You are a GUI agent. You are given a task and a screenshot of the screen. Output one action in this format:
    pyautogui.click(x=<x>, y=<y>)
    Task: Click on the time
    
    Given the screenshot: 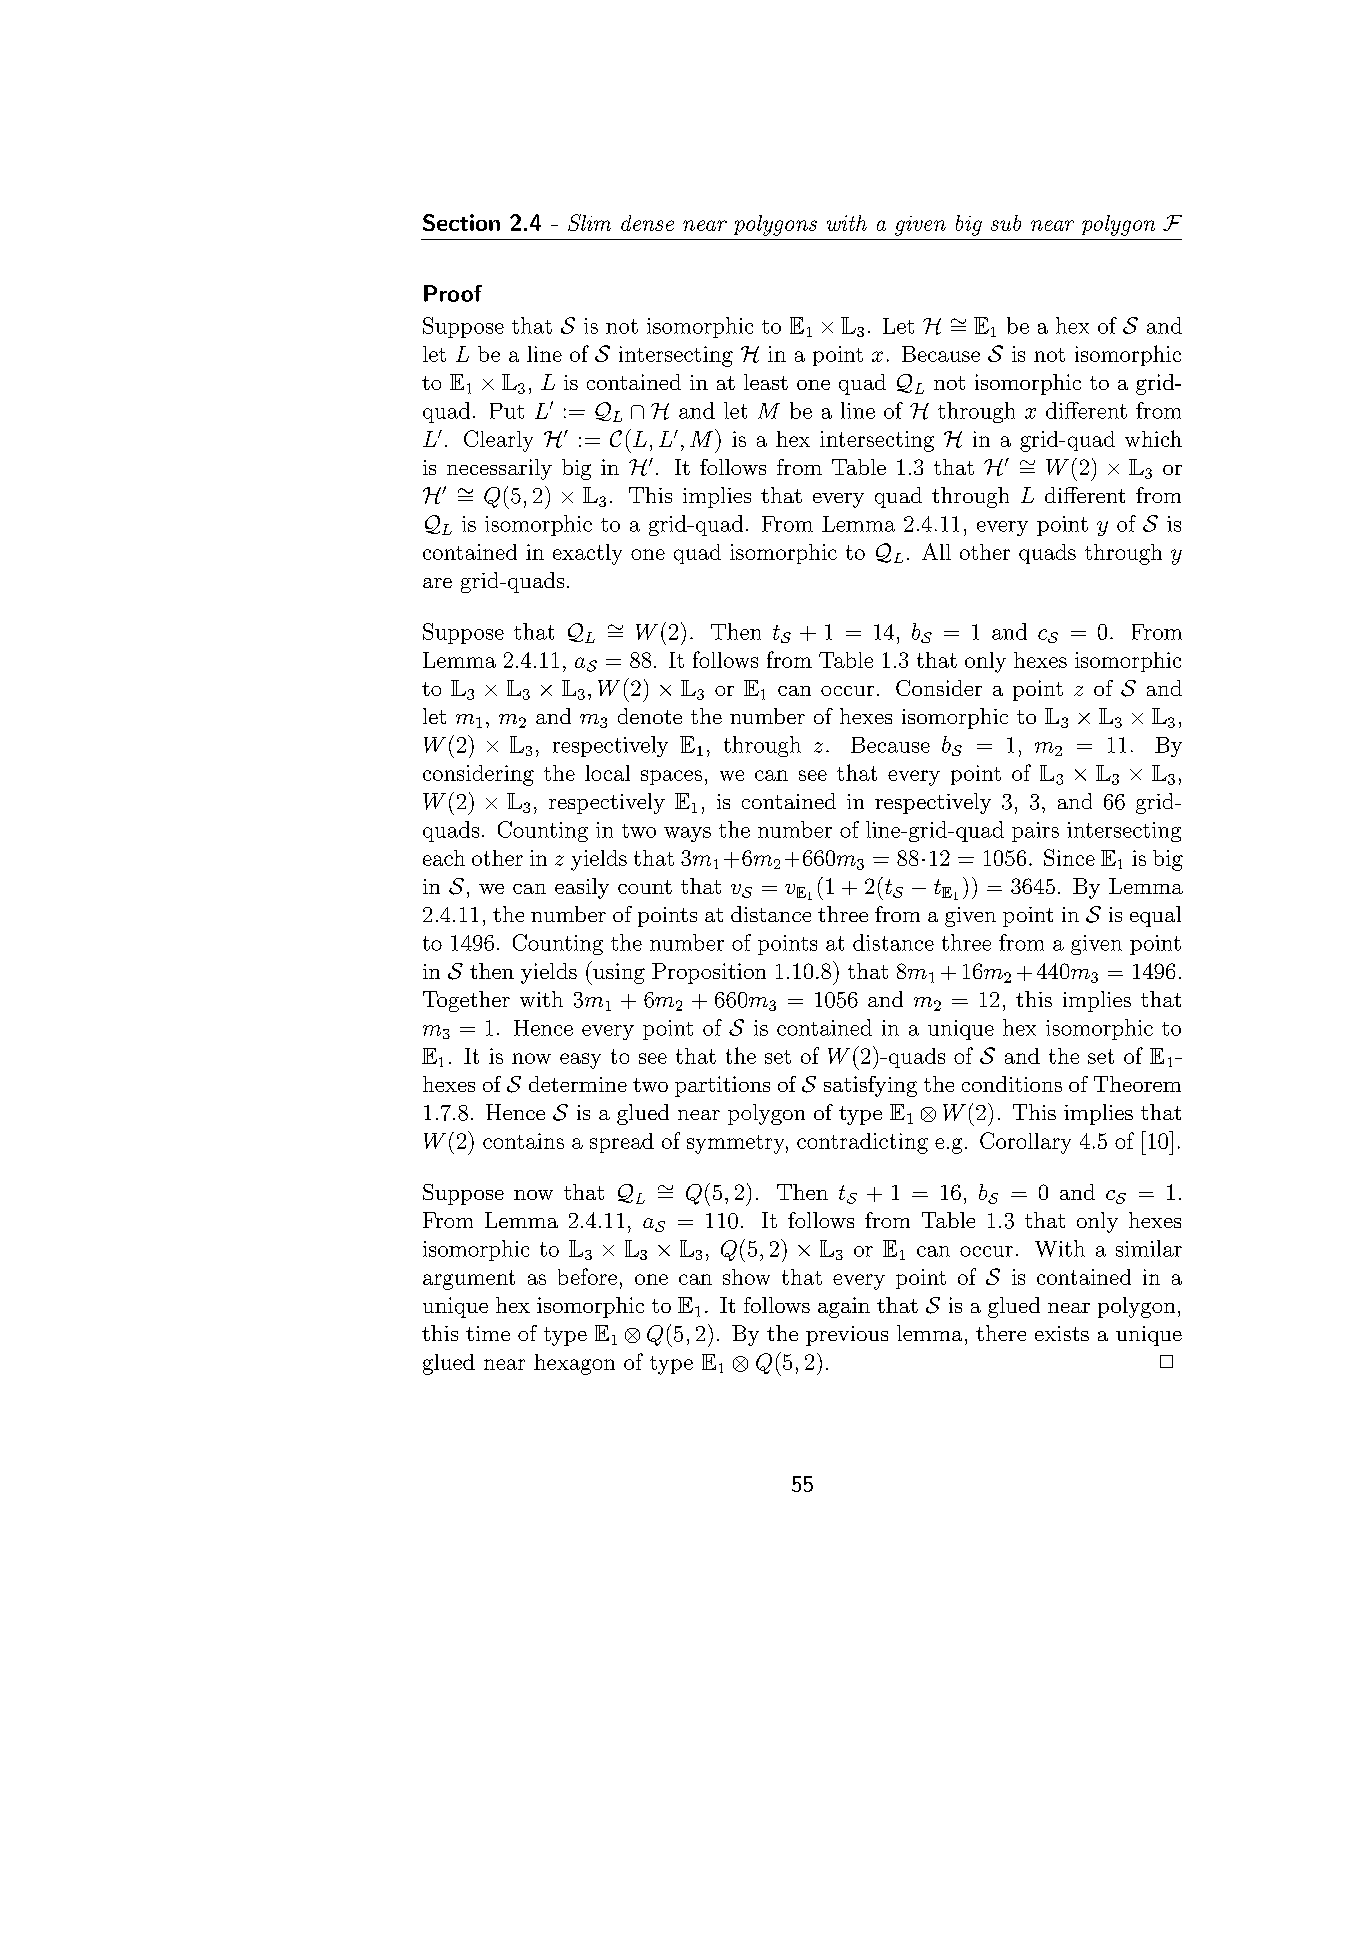 What is the action you would take?
    pyautogui.click(x=488, y=1333)
